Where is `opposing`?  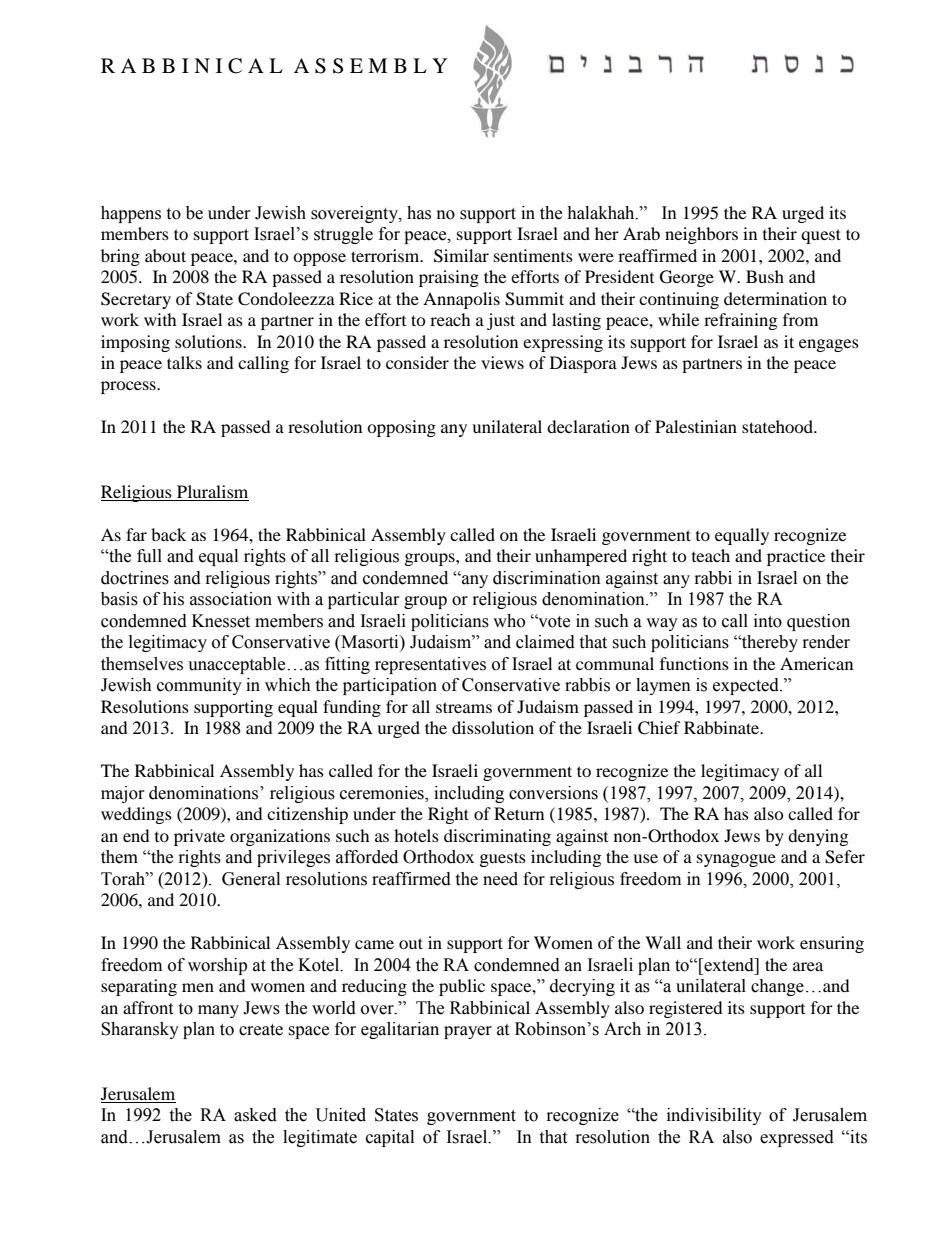
opposing is located at coordinates (401, 428).
